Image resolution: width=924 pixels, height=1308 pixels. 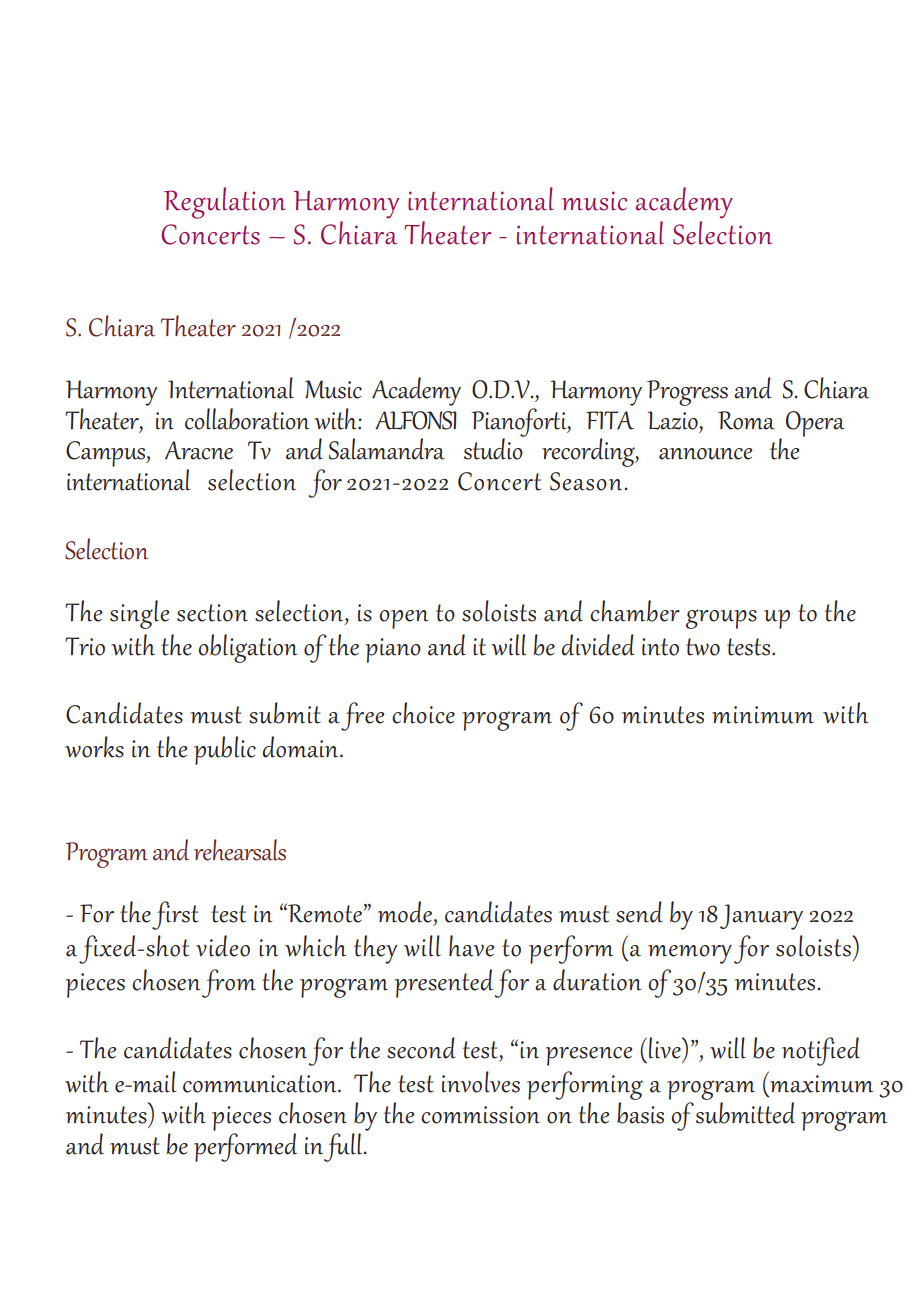 What do you see at coordinates (225, 203) in the page?
I see `Regulation` at bounding box center [225, 203].
